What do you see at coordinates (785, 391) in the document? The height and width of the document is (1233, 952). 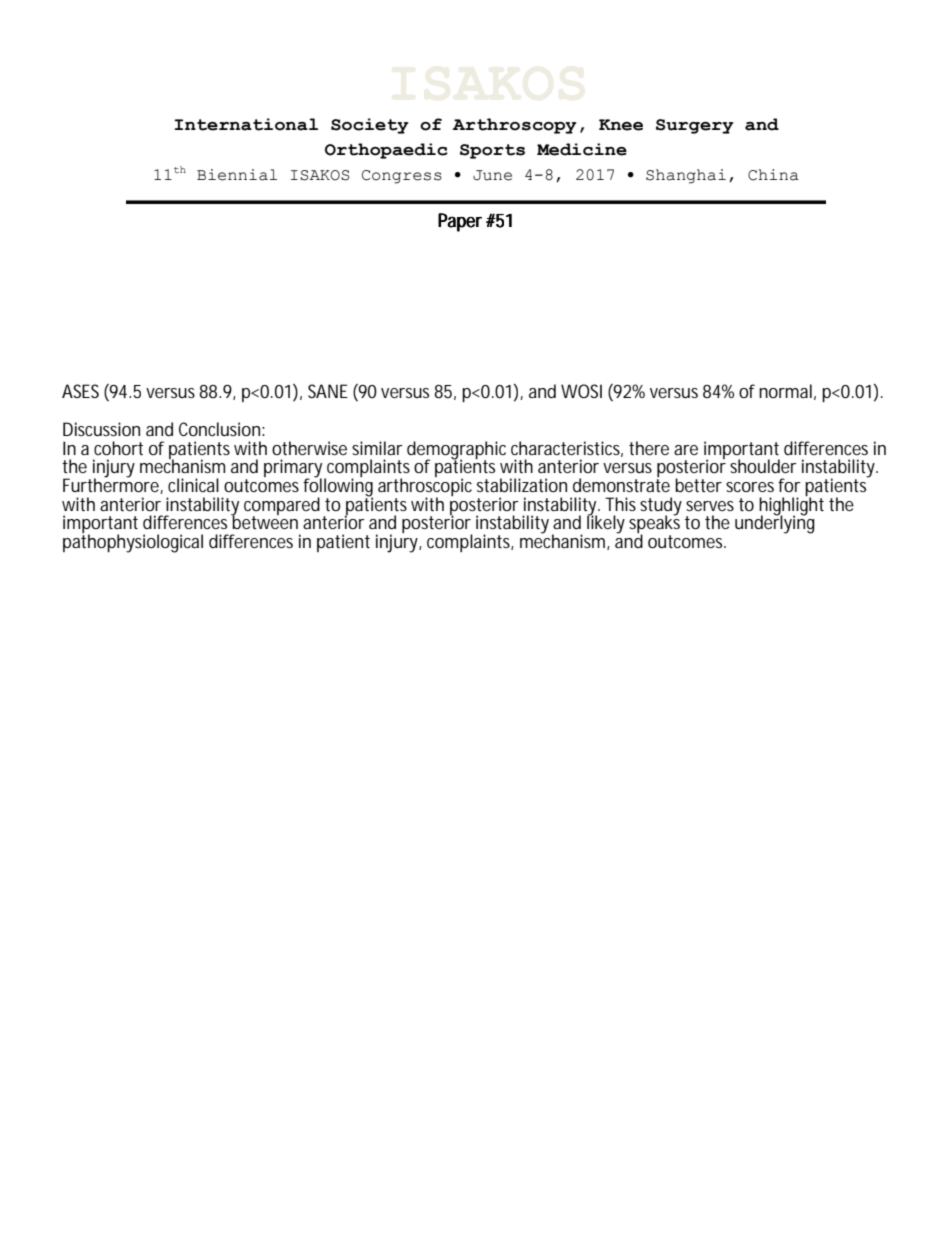 I see `normal` at bounding box center [785, 391].
